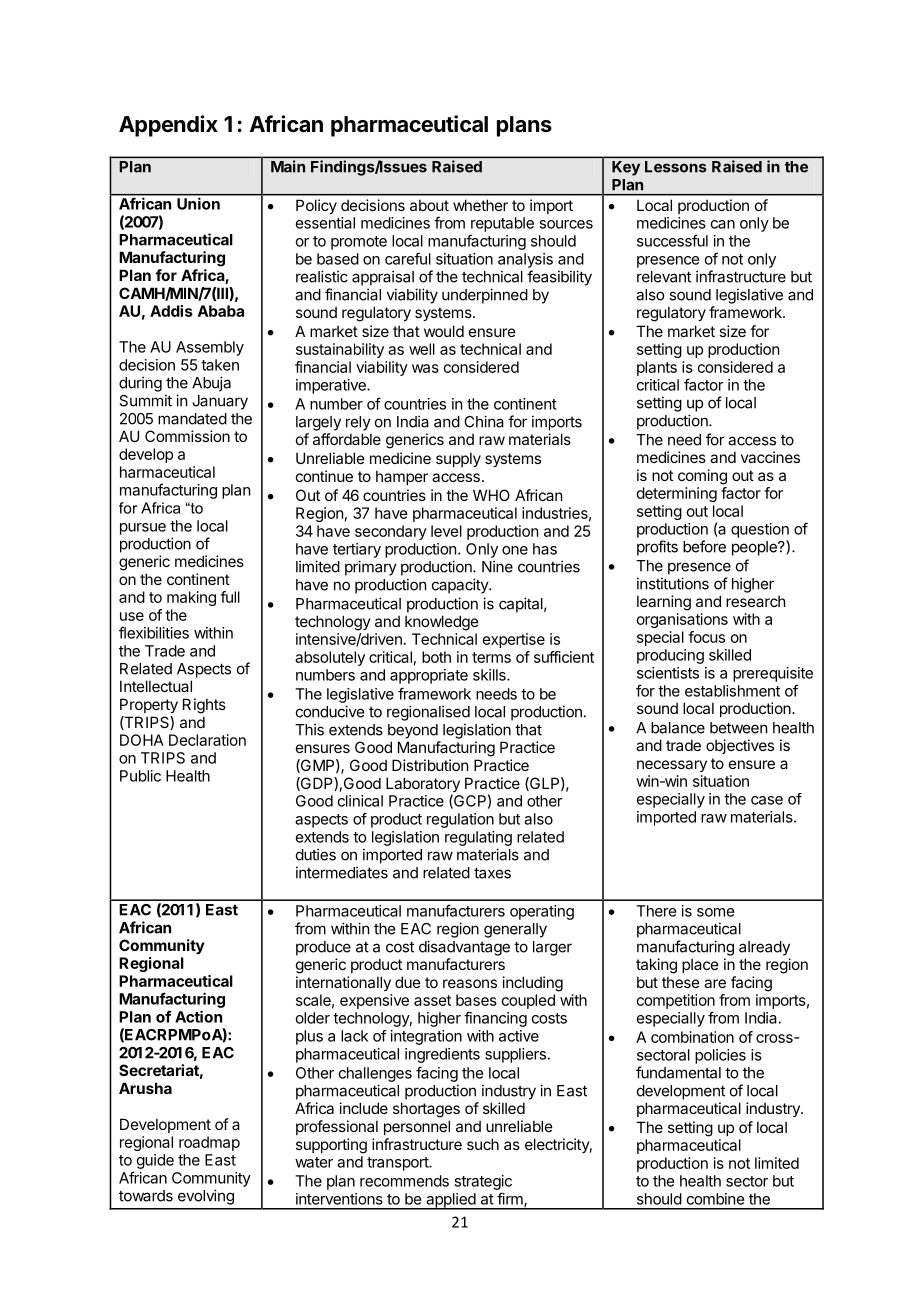  Describe the element at coordinates (715, 1199) in the screenshot. I see `combine` at that location.
